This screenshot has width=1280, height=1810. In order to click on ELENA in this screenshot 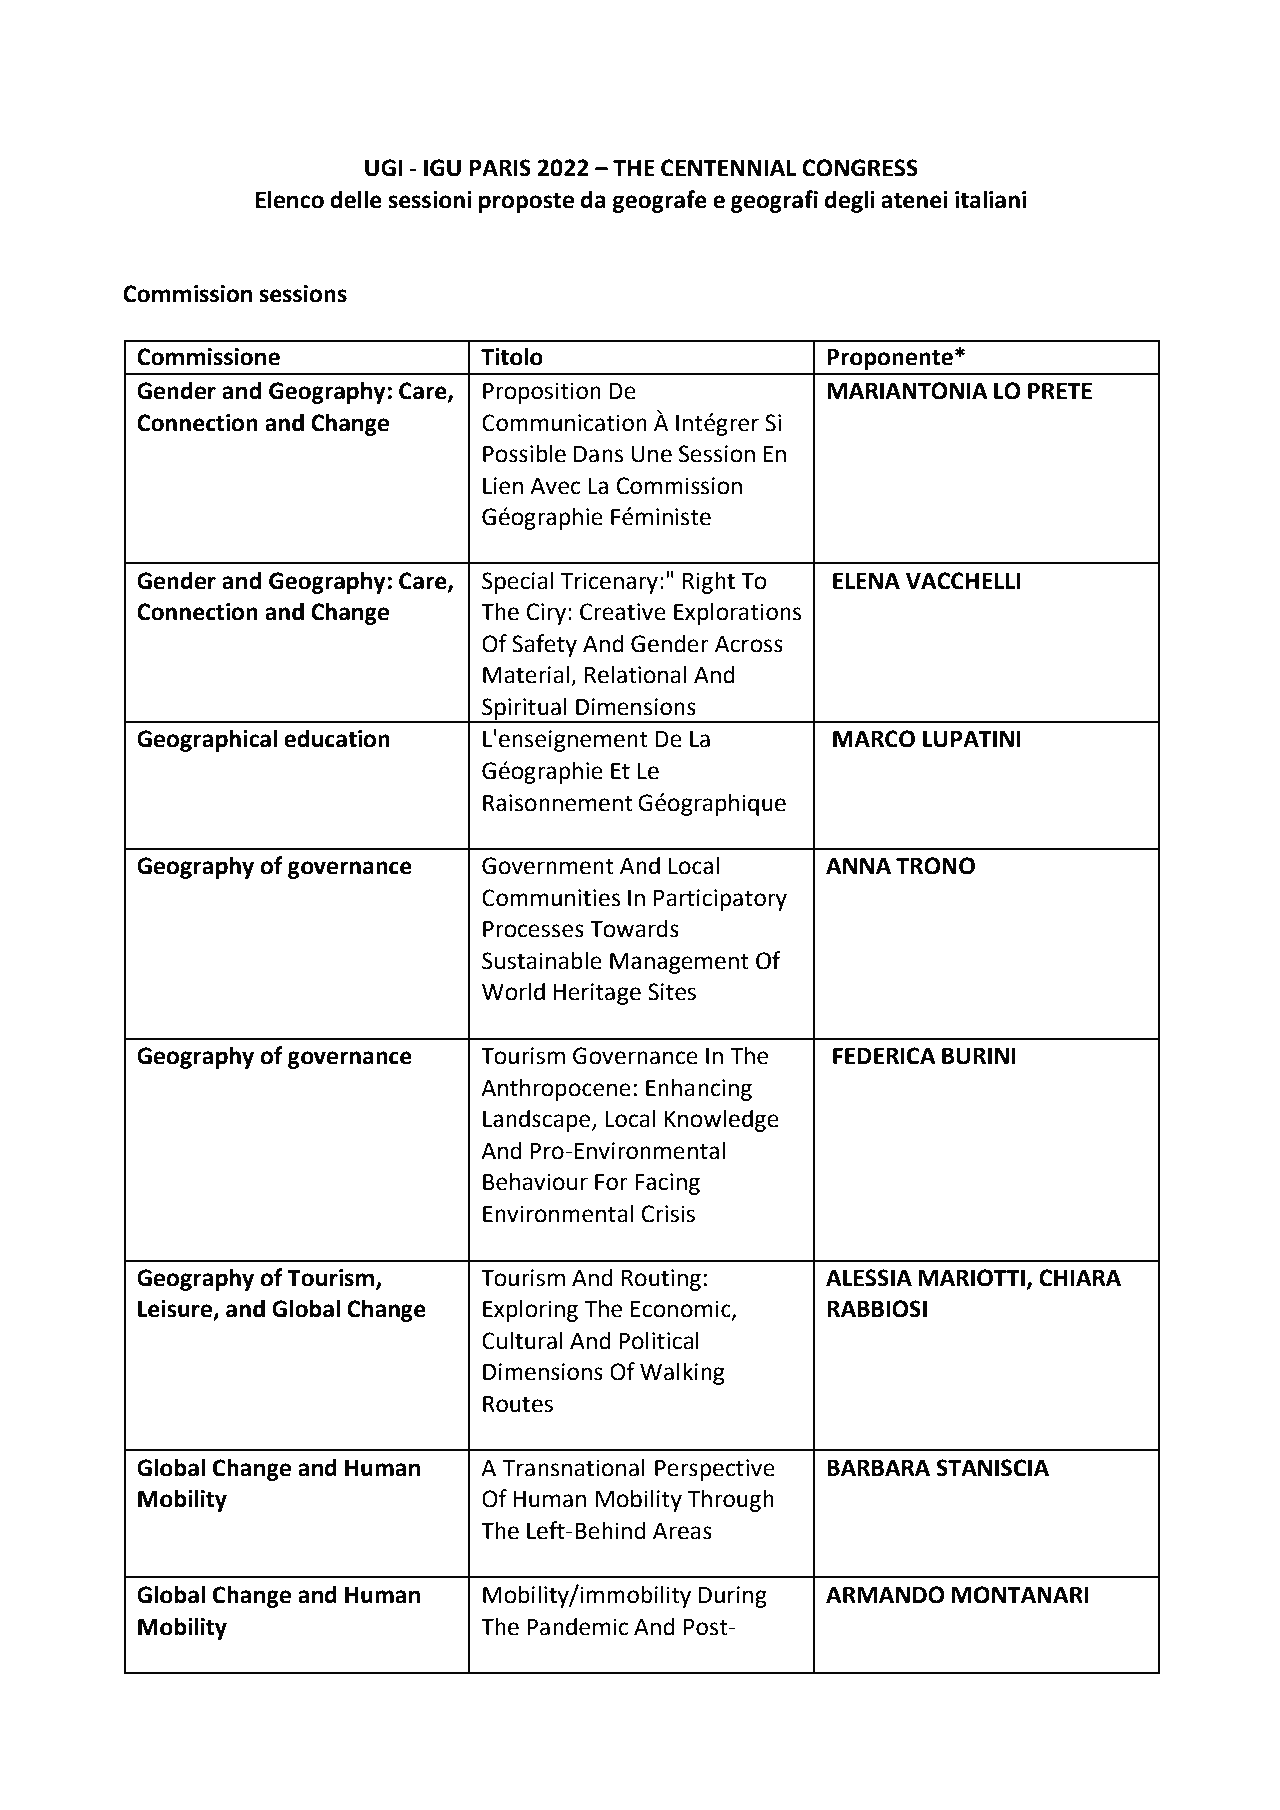, I will do `click(866, 581)`.
